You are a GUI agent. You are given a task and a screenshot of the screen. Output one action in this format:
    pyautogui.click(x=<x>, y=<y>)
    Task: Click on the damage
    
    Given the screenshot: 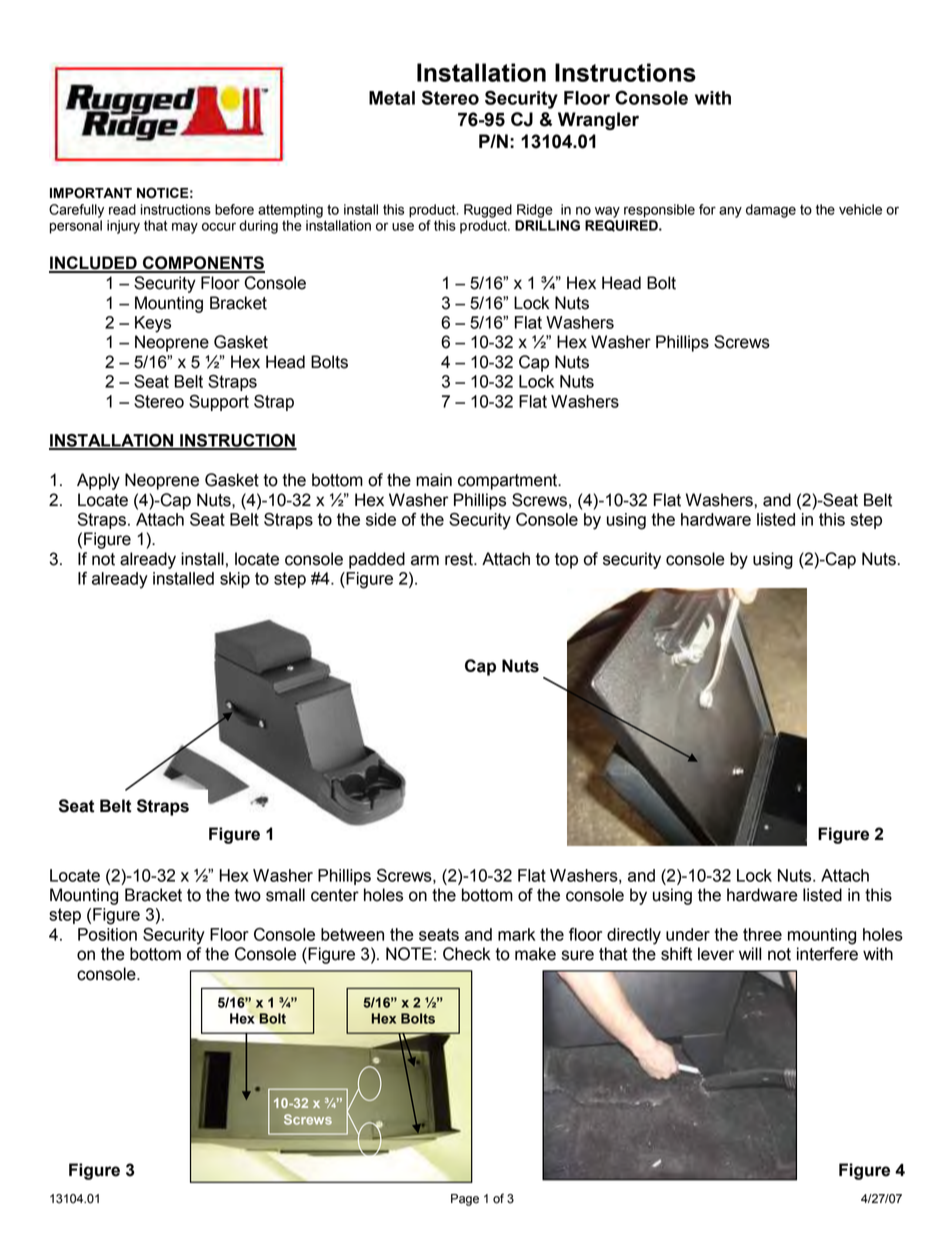 What is the action you would take?
    pyautogui.click(x=771, y=211)
